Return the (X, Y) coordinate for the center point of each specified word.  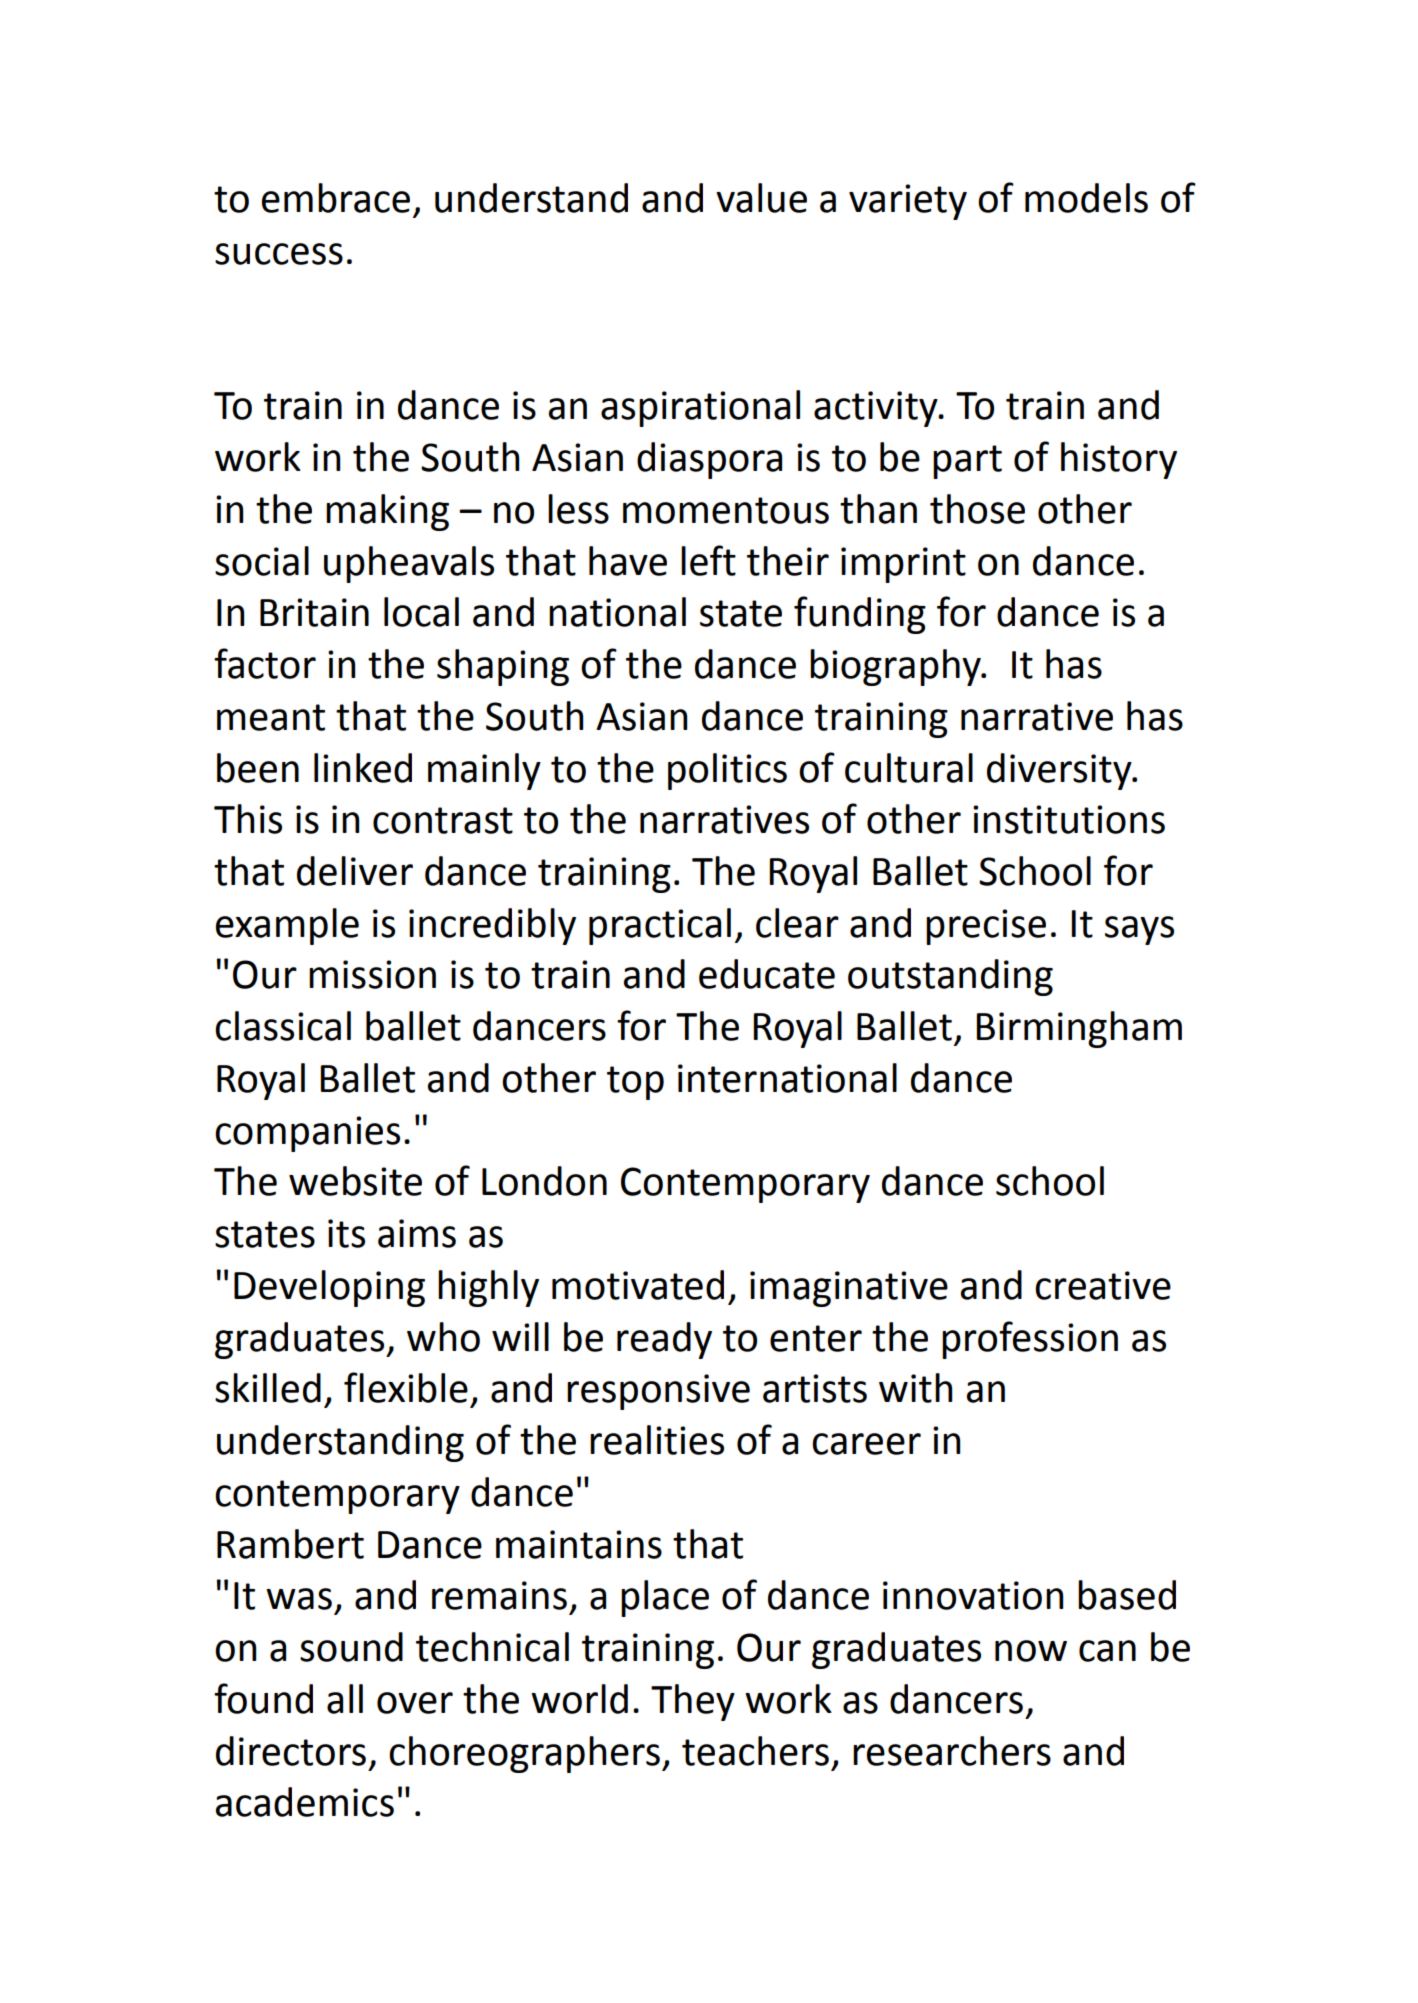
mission (372, 974)
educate (767, 974)
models (1086, 198)
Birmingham (1079, 1029)
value (761, 198)
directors (291, 1751)
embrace (336, 198)
